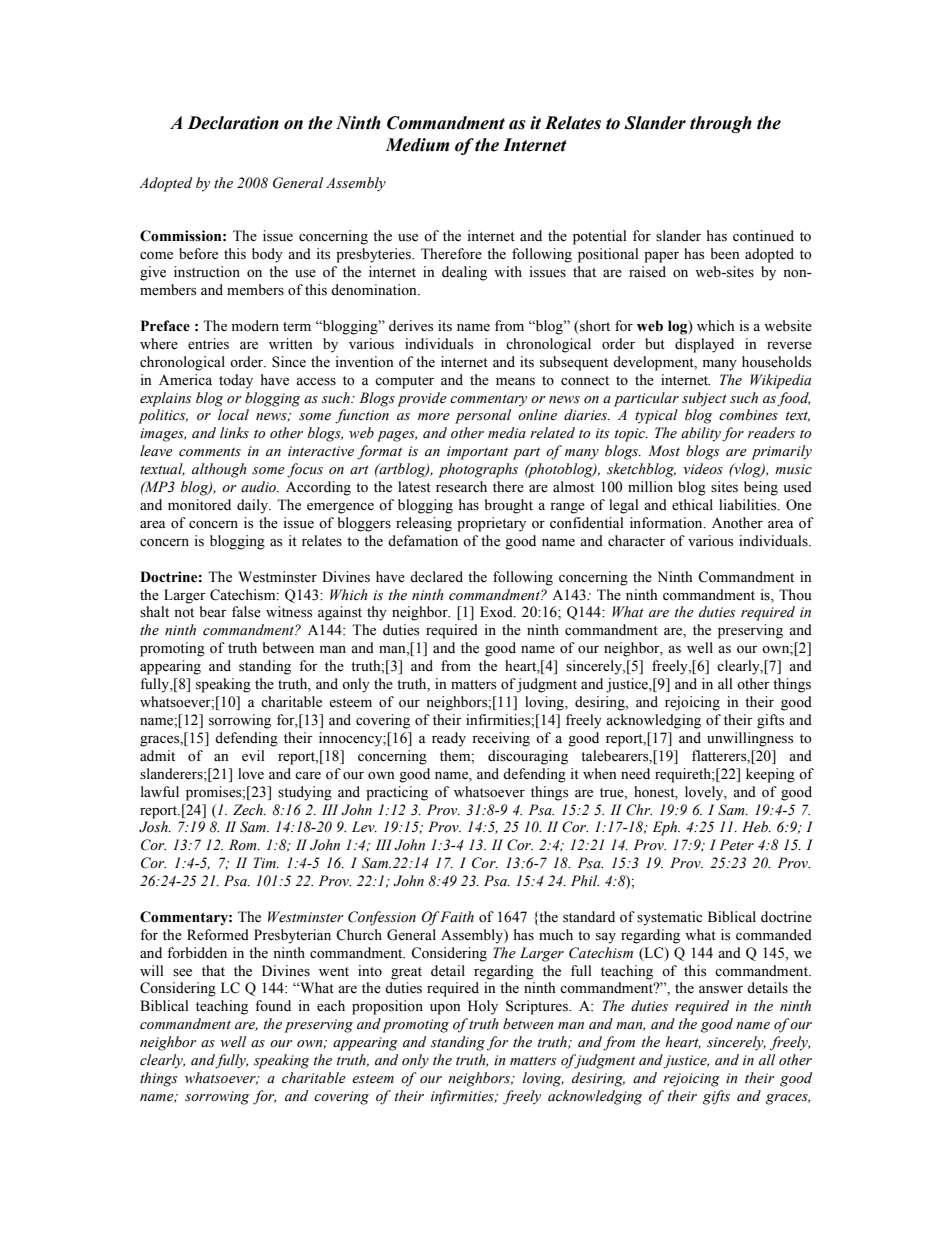  I want to click on Holy, so click(483, 1007).
